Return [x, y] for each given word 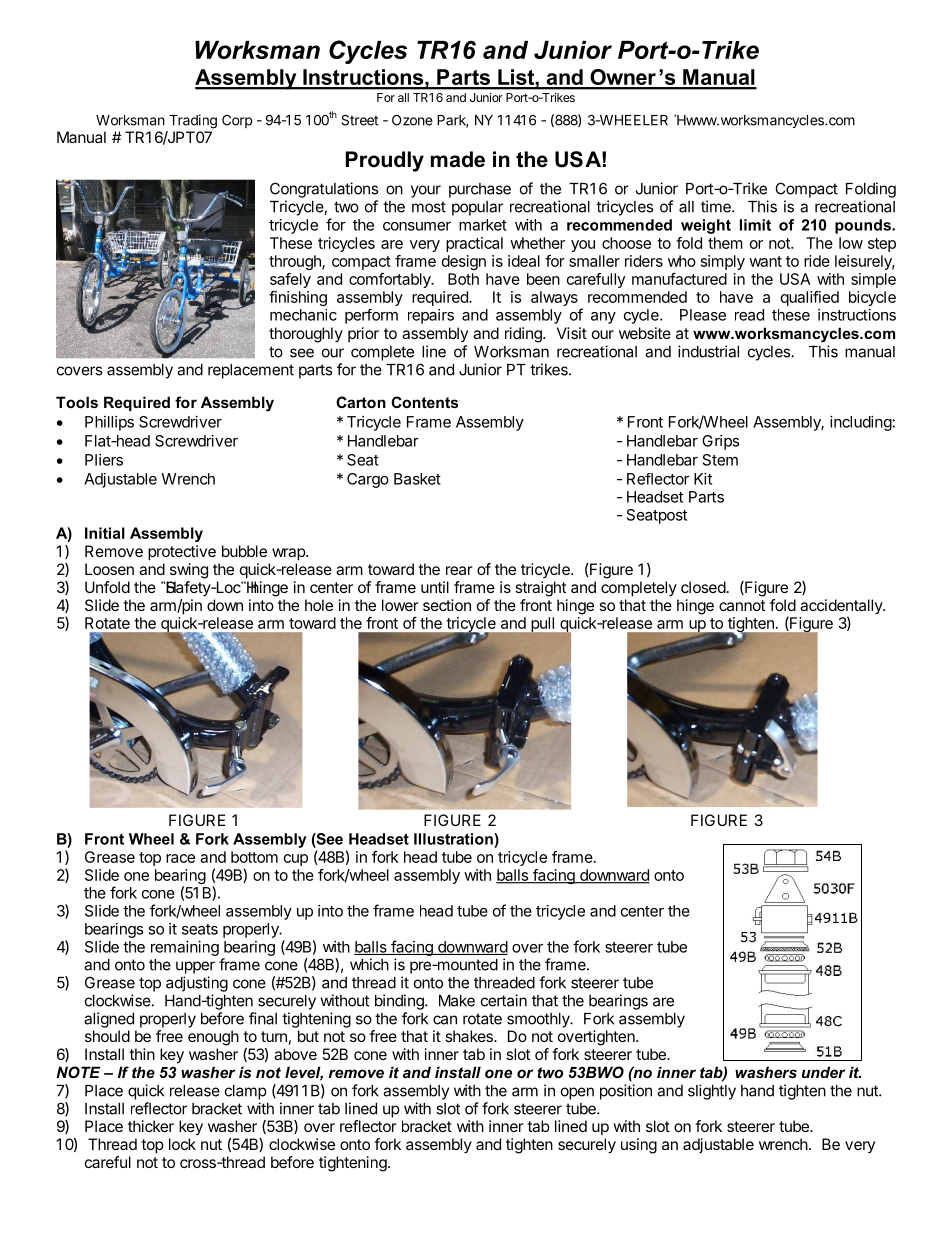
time [717, 206]
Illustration [454, 839]
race [180, 858]
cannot [742, 605]
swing [189, 571]
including [861, 423]
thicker [151, 1126]
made [458, 159]
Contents [424, 402]
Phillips [109, 423]
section [447, 605]
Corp [237, 121]
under [823, 1072]
